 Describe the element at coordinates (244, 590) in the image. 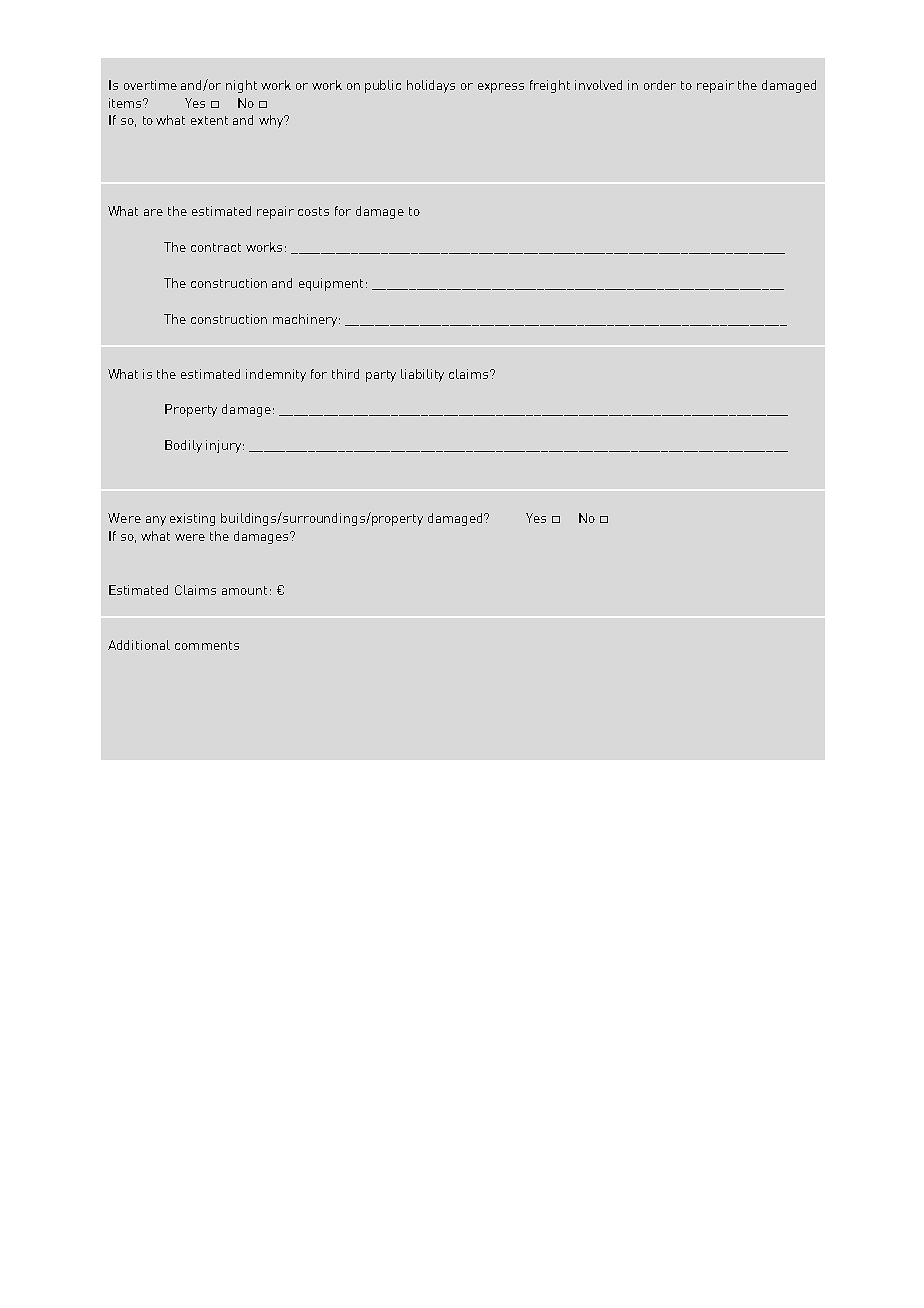

I see `amount` at that location.
